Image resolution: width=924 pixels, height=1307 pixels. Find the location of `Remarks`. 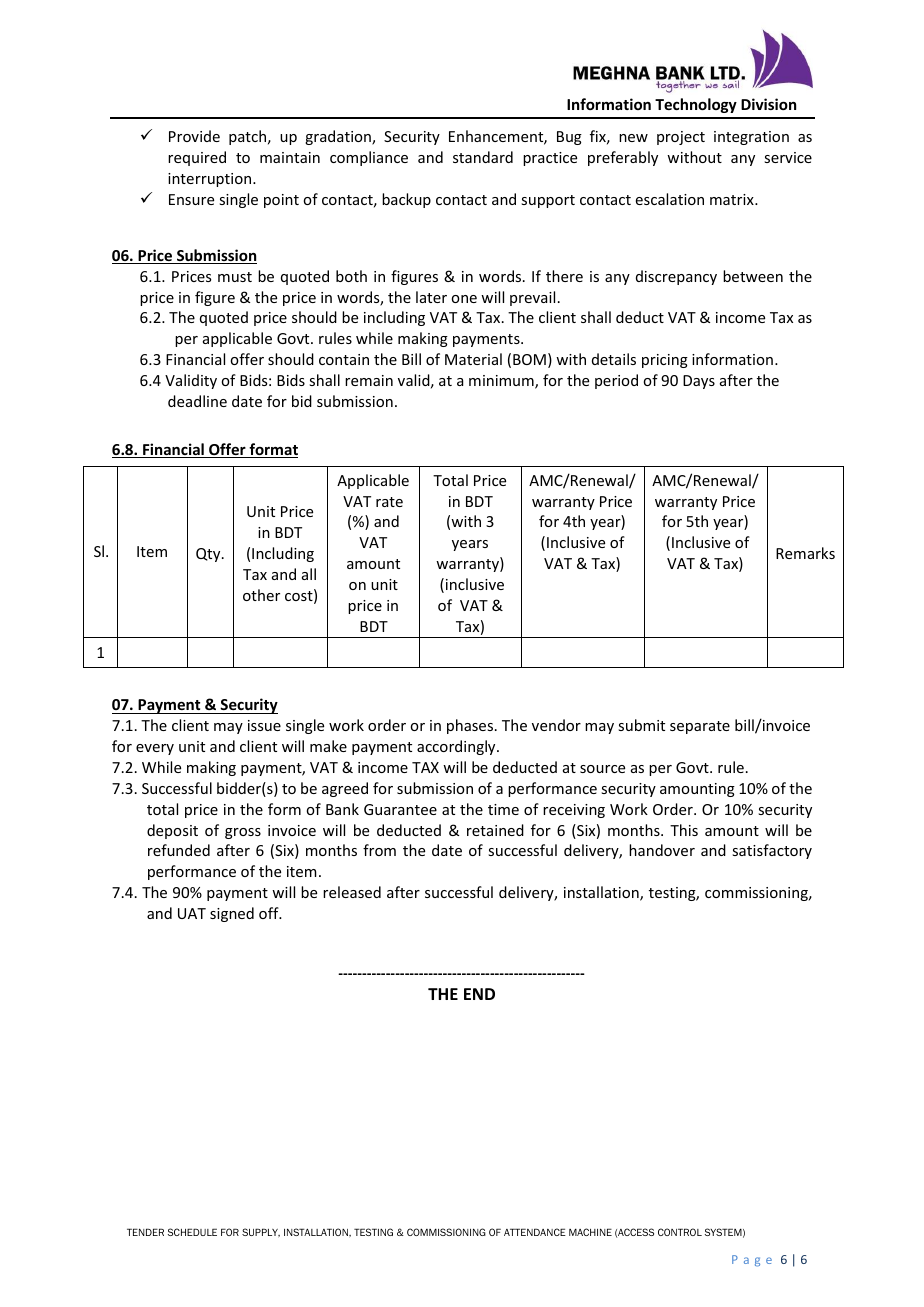

Remarks is located at coordinates (805, 553).
